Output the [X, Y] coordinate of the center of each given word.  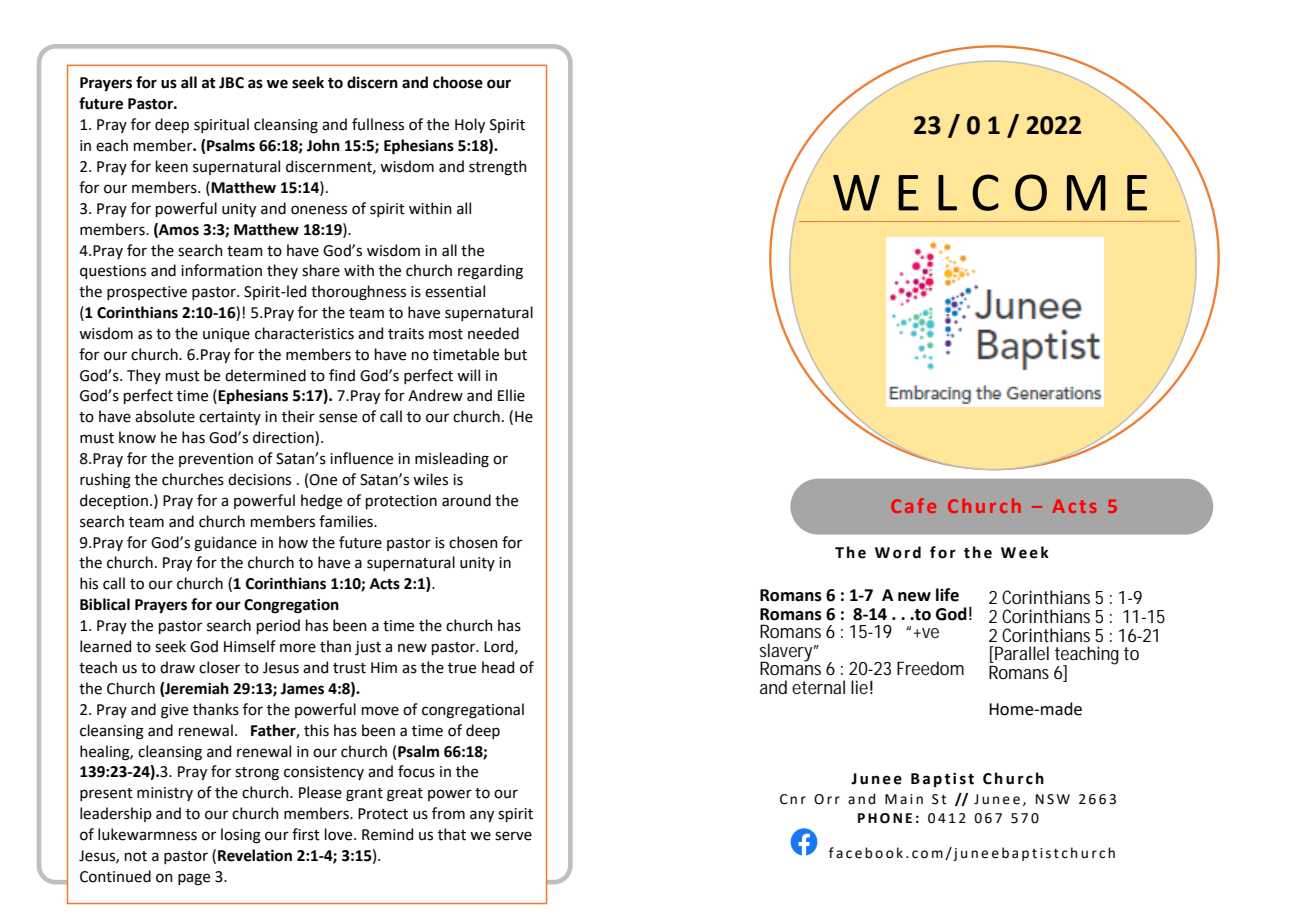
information [221, 270]
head [498, 667]
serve [513, 836]
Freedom [930, 668]
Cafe [913, 505]
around [466, 500]
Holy [470, 125]
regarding [490, 272]
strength [498, 168]
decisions [259, 479]
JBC [231, 83]
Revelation [255, 855]
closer [219, 667]
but [516, 354]
